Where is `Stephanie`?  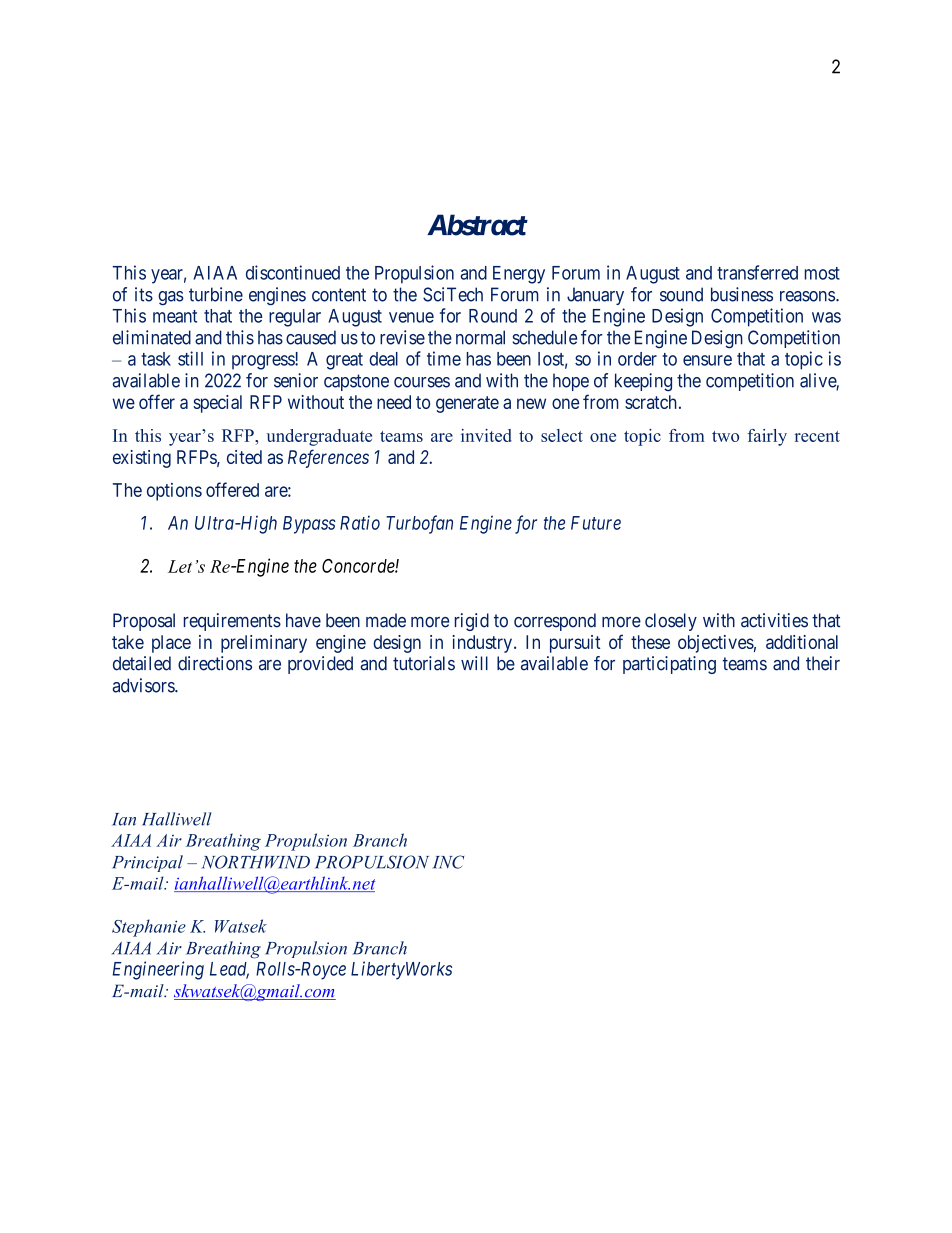
Stephanie is located at coordinates (149, 928).
